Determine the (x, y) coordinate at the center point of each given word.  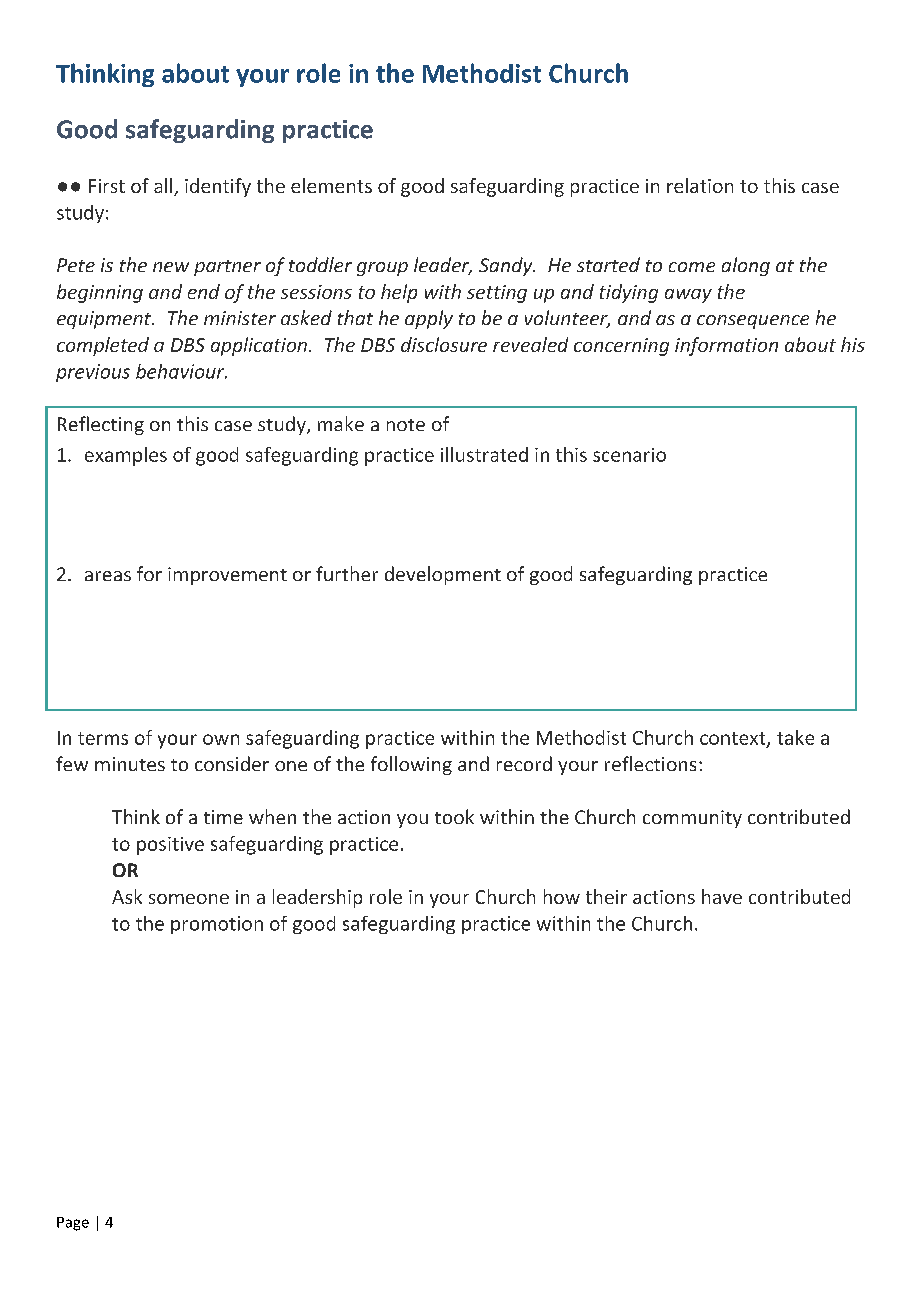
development (443, 575)
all (164, 187)
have (722, 896)
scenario (629, 455)
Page (73, 1224)
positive (170, 846)
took (454, 816)
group (382, 269)
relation (700, 185)
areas (108, 576)
